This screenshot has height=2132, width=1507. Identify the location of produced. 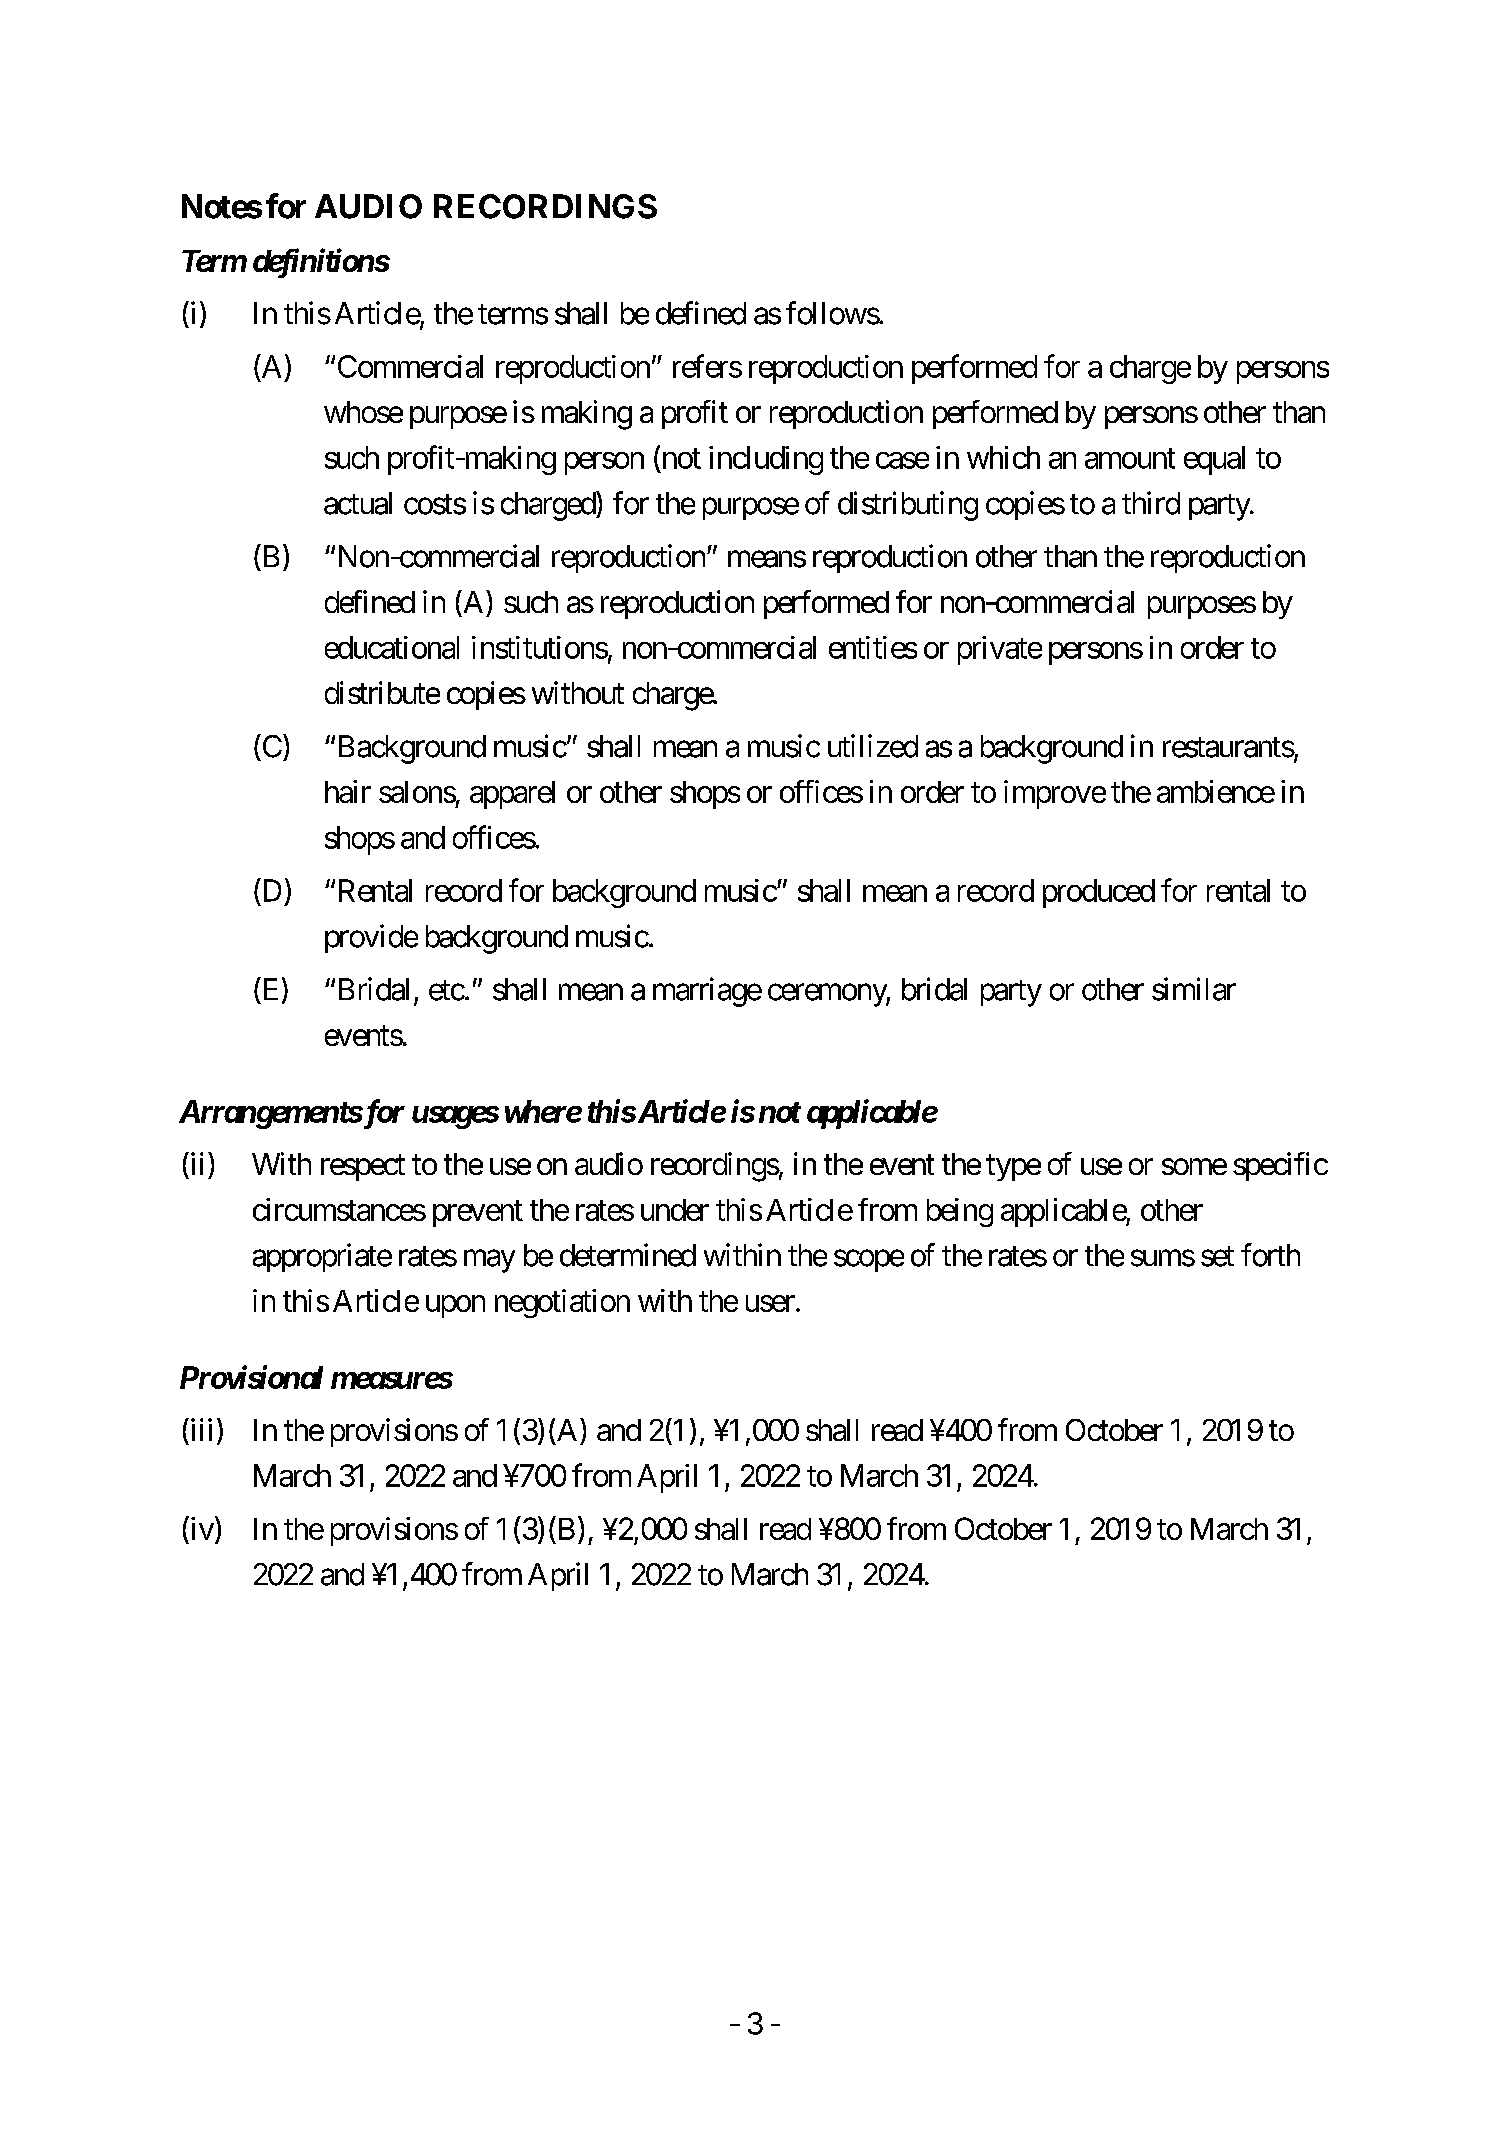
(1099, 893).
